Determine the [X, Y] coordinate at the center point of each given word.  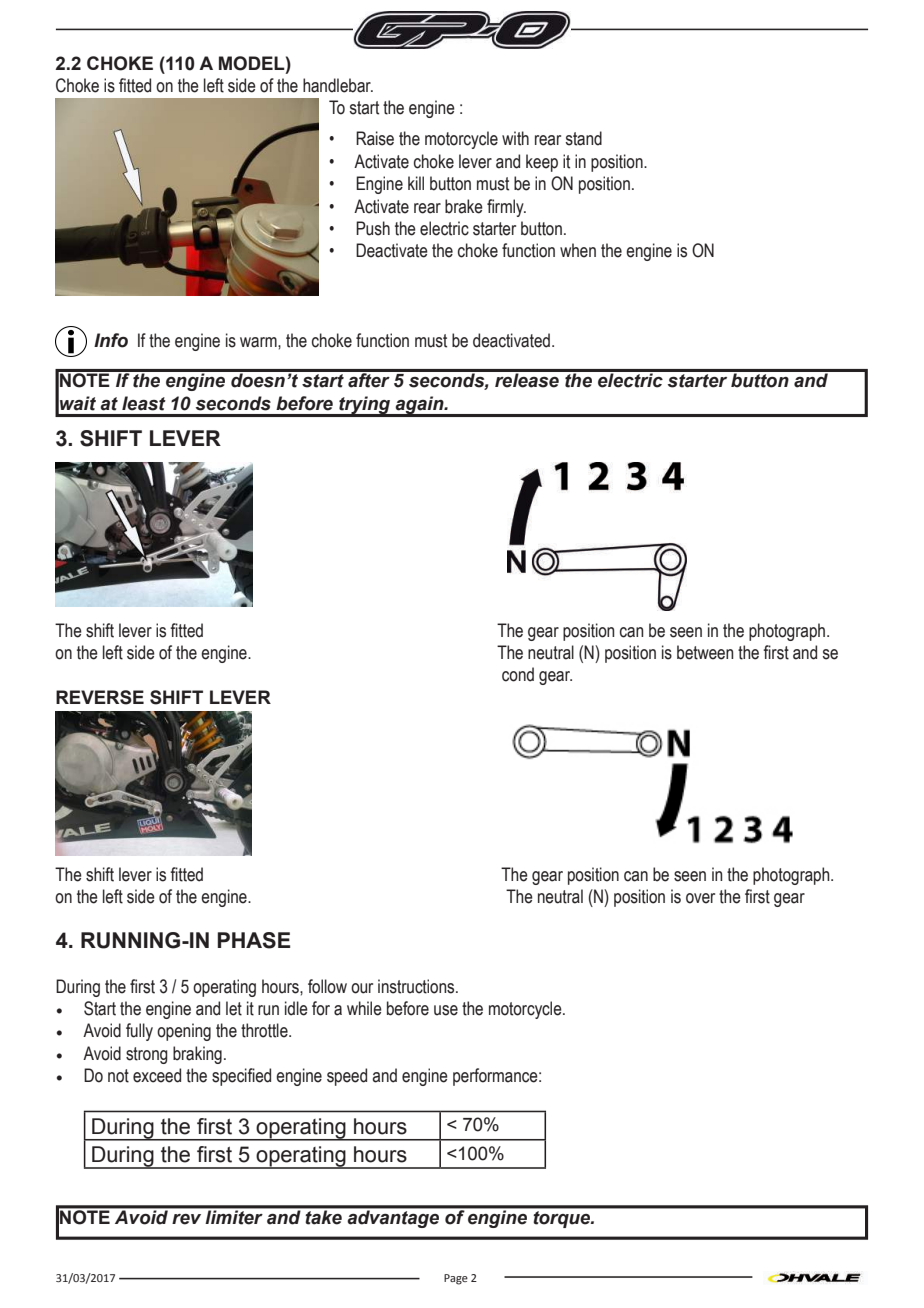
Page [456, 1279]
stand [583, 138]
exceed [157, 1075]
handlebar [338, 85]
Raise [375, 138]
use [446, 1010]
